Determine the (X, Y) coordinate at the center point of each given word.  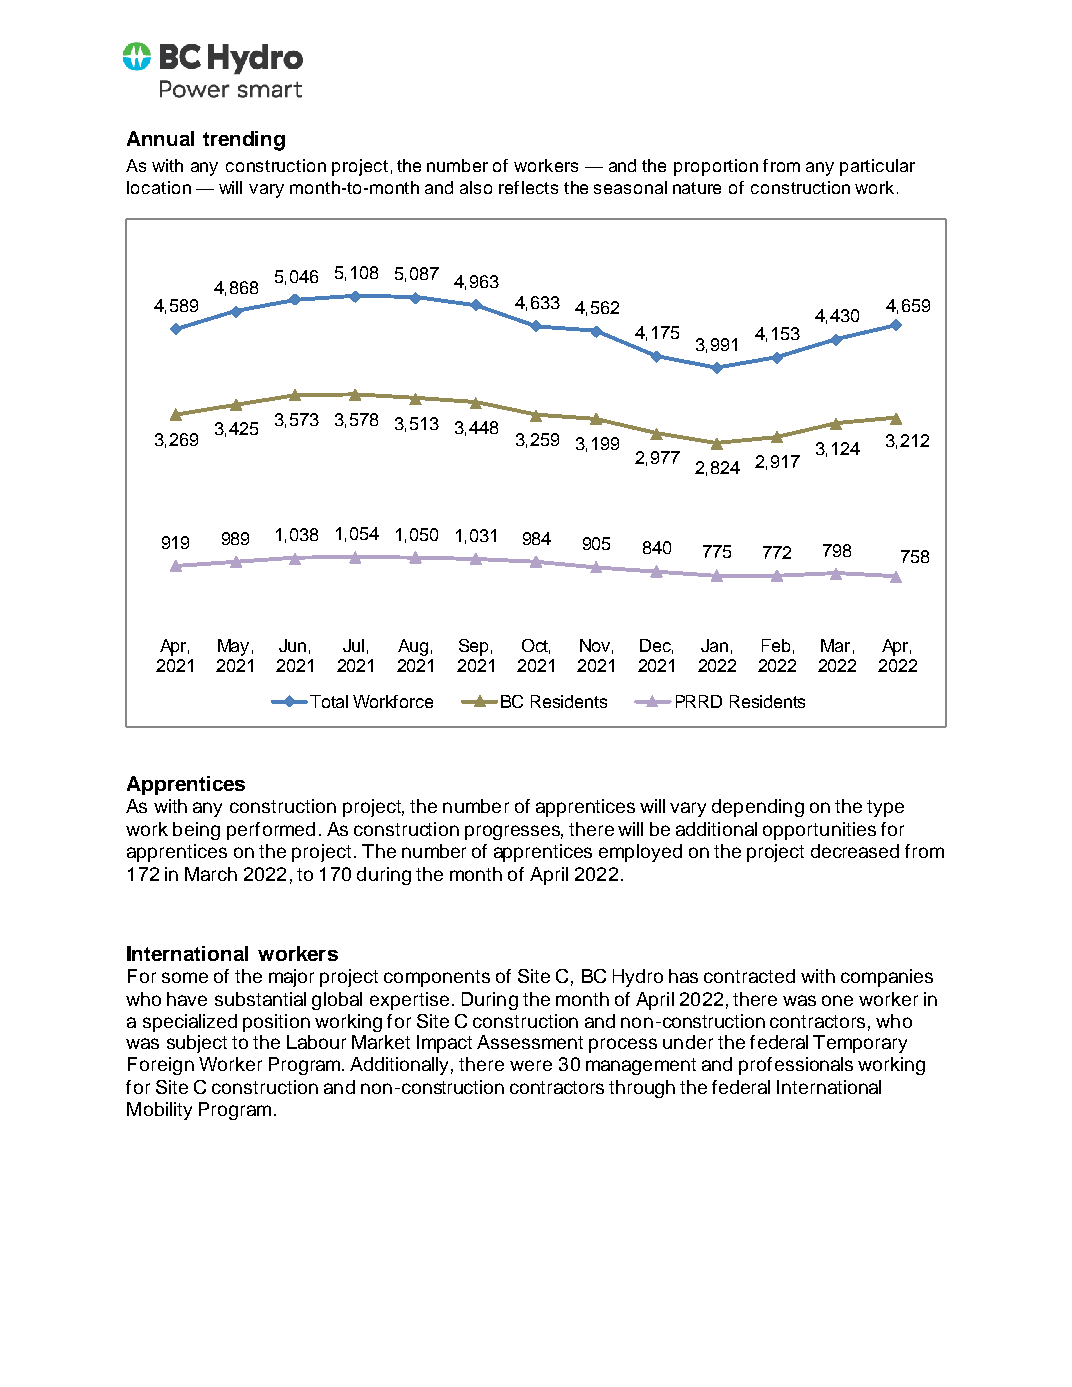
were (531, 1065)
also (476, 187)
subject (197, 1044)
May (233, 647)
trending (244, 141)
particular (877, 167)
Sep (473, 647)
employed (640, 853)
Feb (776, 645)
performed (271, 831)
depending (758, 808)
